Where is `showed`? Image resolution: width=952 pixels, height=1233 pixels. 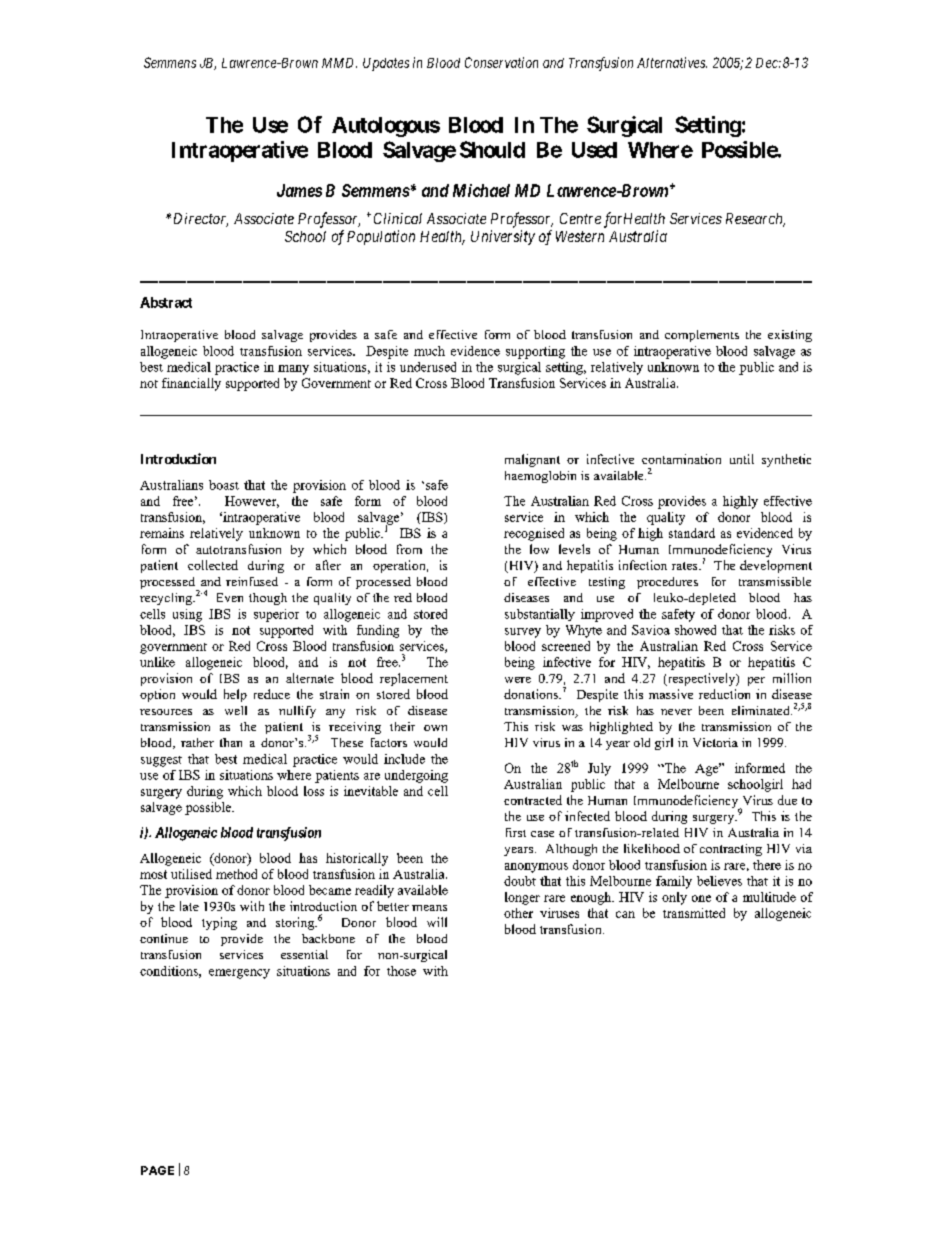
showed is located at coordinates (695, 630).
